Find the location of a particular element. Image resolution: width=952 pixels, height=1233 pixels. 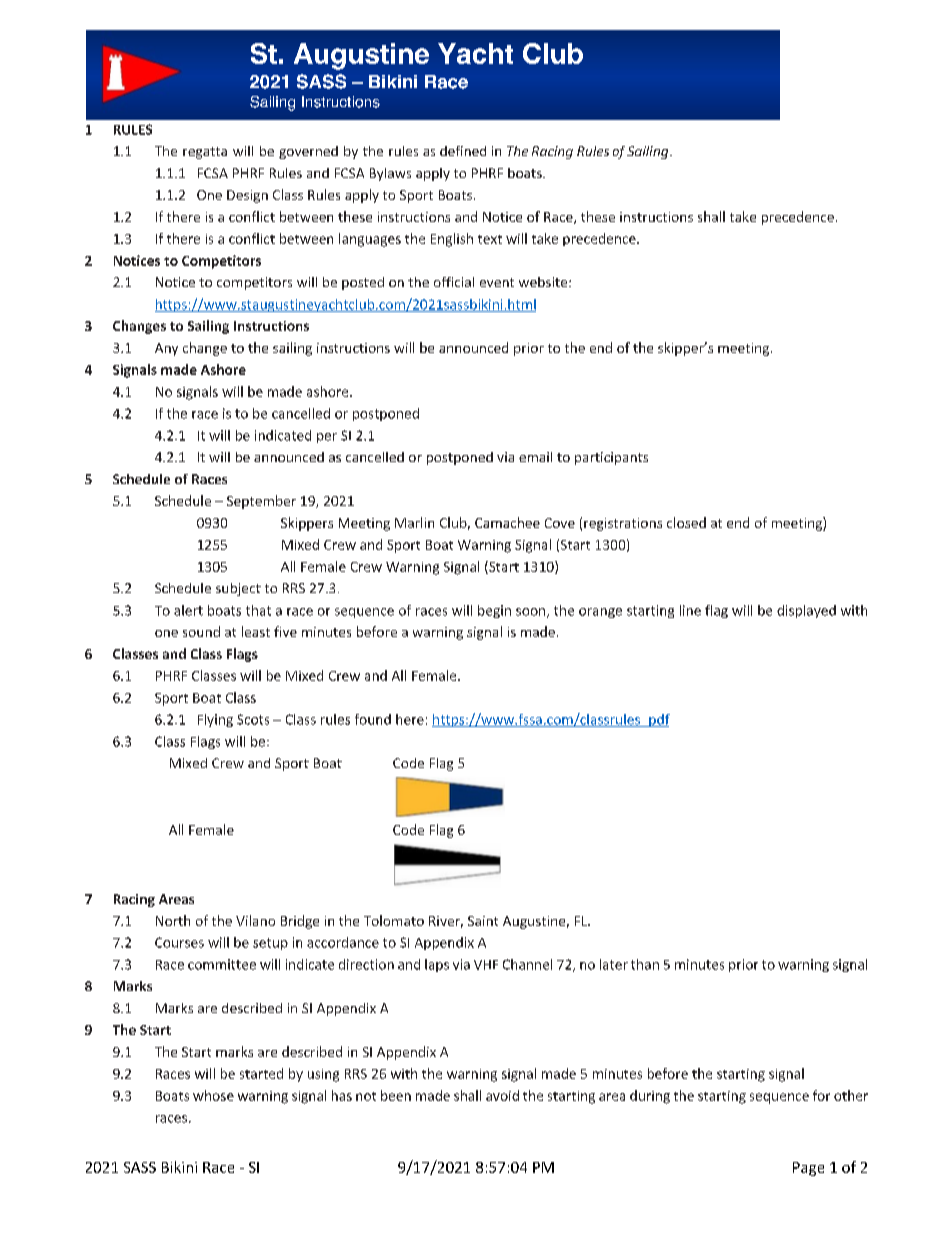

Page is located at coordinates (808, 1169).
